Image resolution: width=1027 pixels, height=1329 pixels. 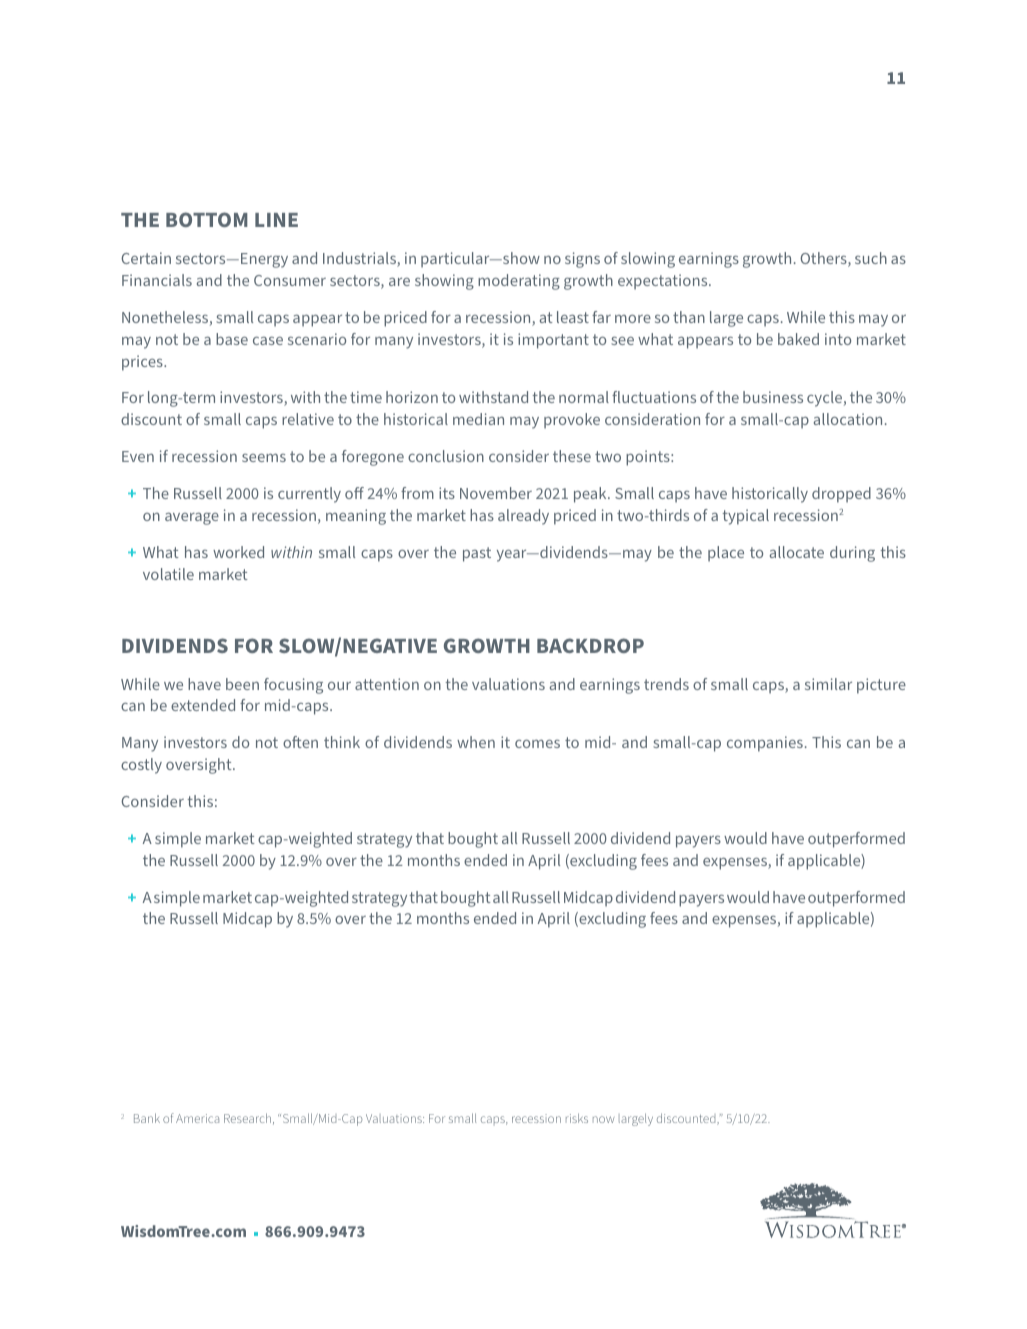 I want to click on moderating, so click(x=519, y=282).
